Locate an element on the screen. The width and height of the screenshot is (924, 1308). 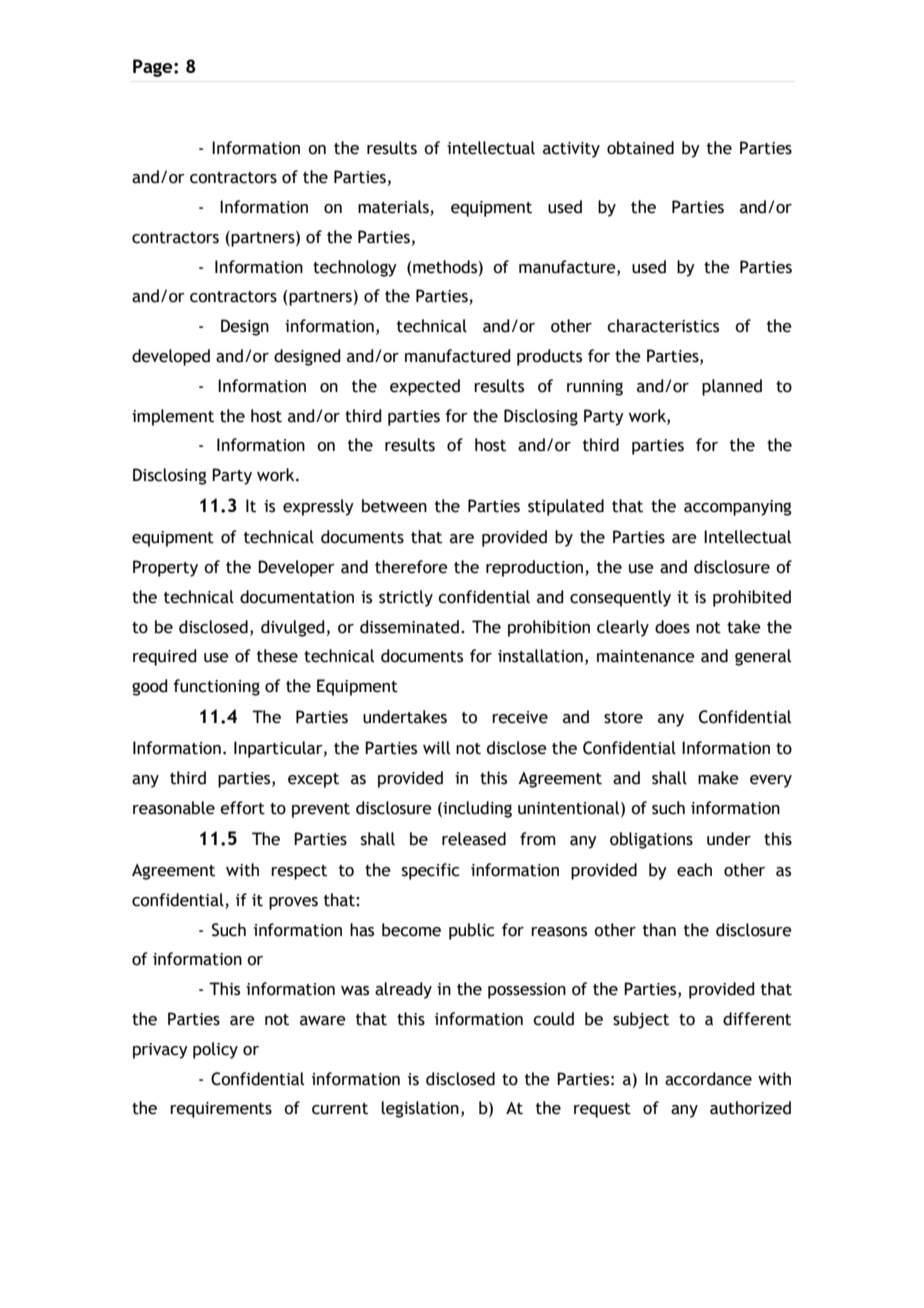
obtained is located at coordinates (640, 148).
